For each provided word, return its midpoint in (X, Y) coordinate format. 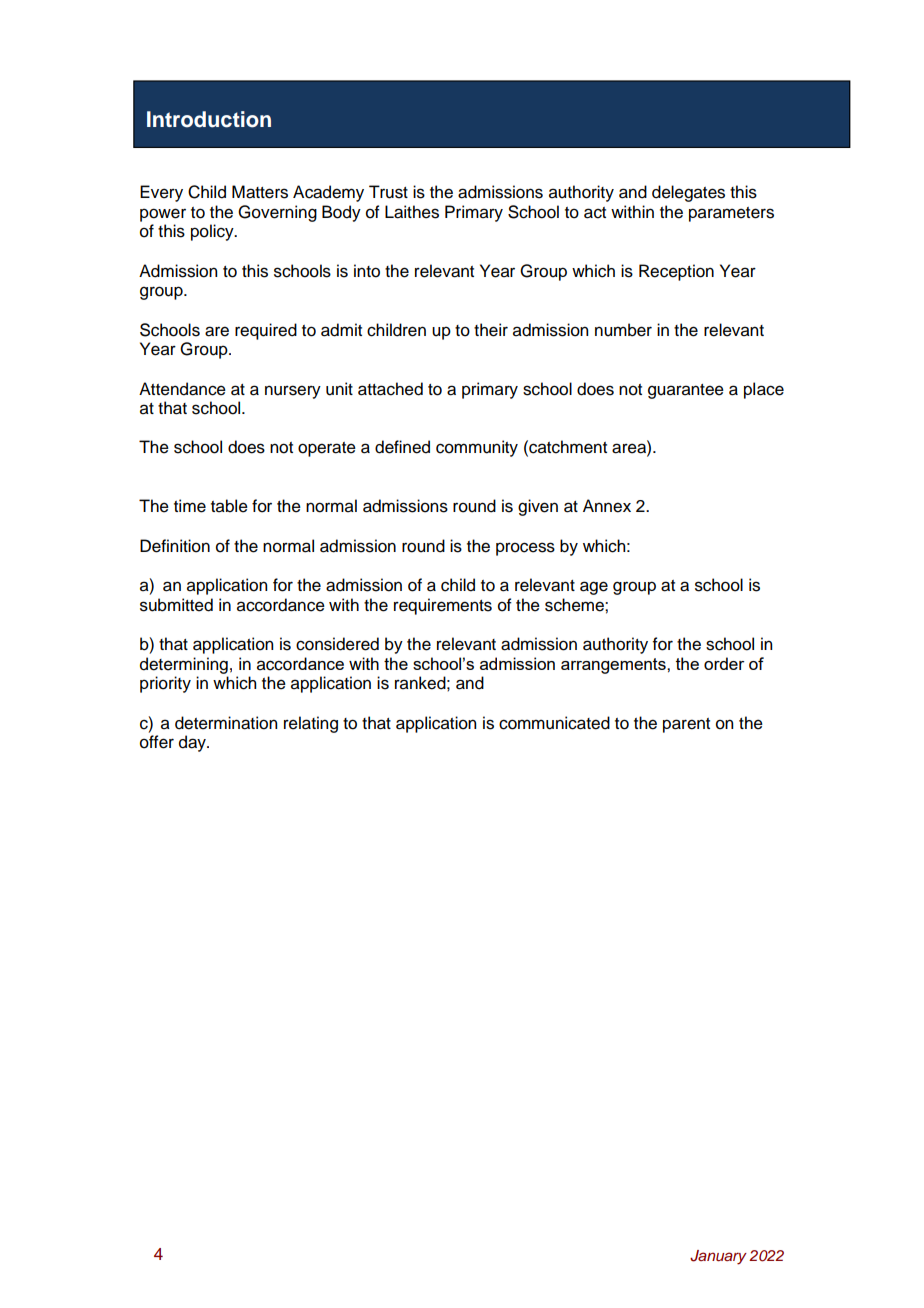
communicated (554, 723)
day (193, 743)
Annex (607, 506)
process (525, 549)
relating (311, 724)
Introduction (209, 119)
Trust (388, 192)
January (718, 1257)
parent (686, 725)
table (229, 506)
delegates (688, 193)
